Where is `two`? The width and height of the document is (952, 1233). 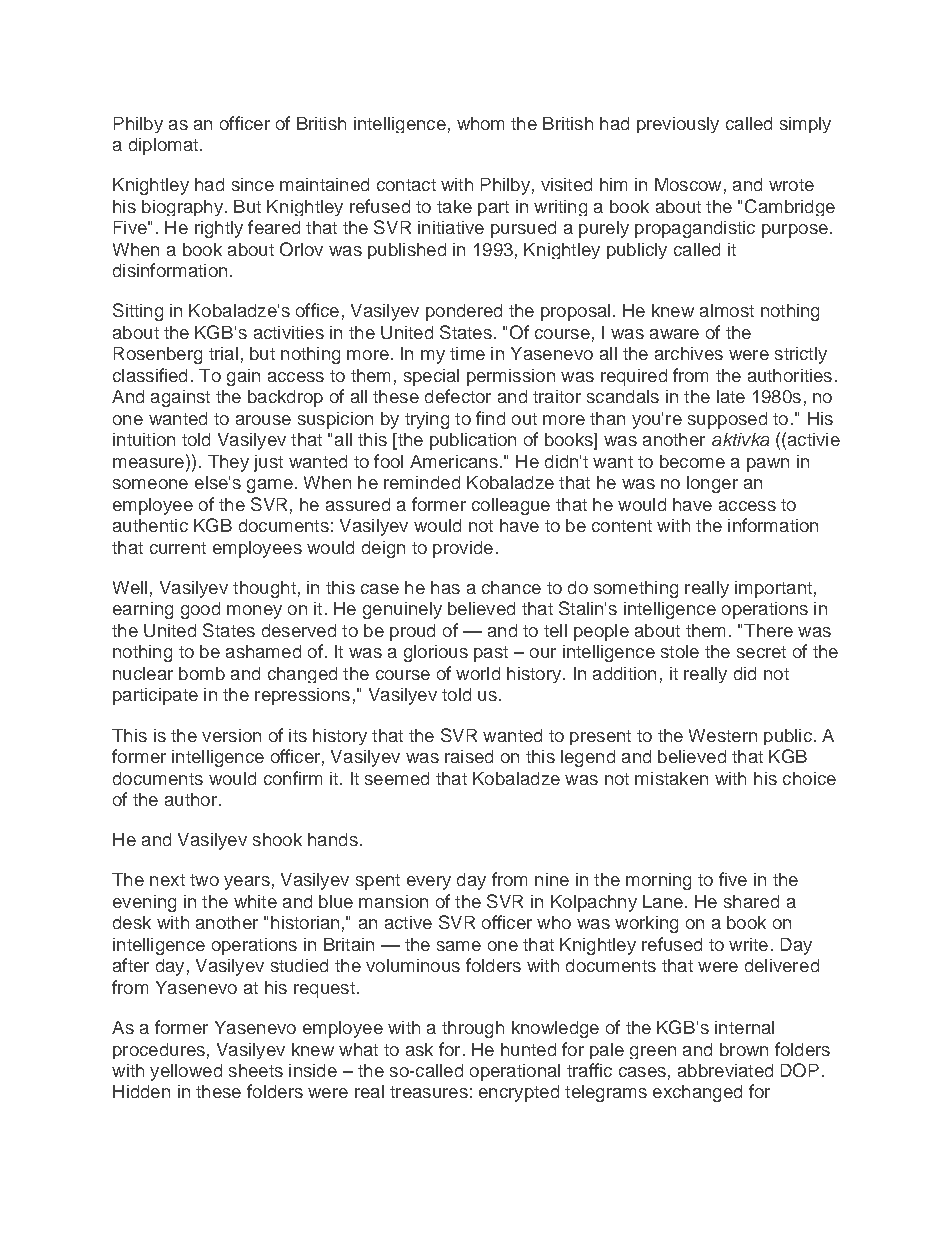 two is located at coordinates (204, 880).
